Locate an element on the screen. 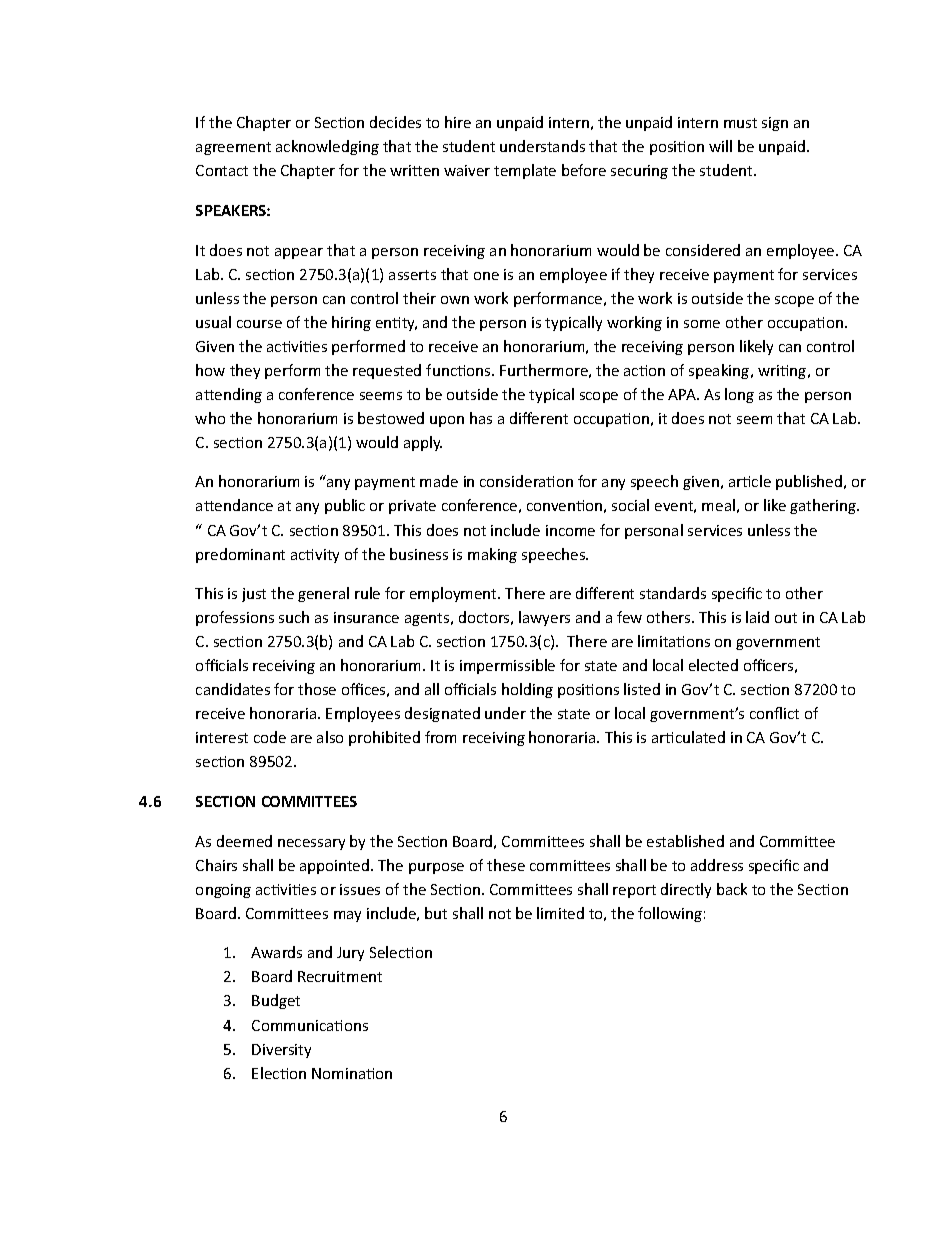 This screenshot has height=1233, width=952. will is located at coordinates (720, 146).
